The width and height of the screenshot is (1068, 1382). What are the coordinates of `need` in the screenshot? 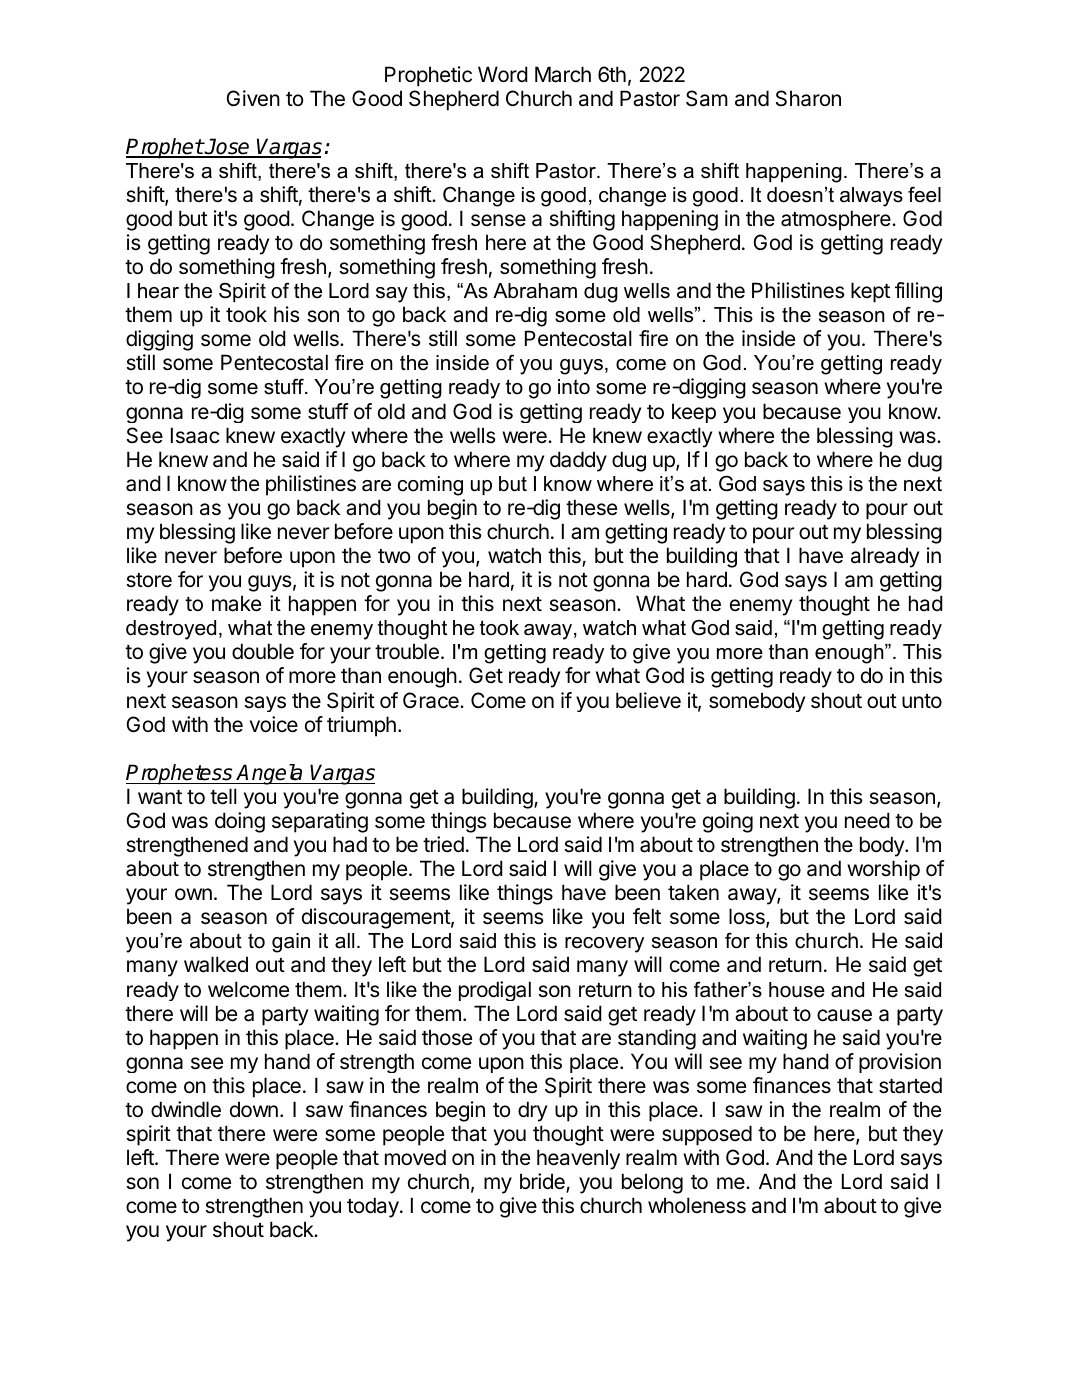 It's located at (867, 820).
